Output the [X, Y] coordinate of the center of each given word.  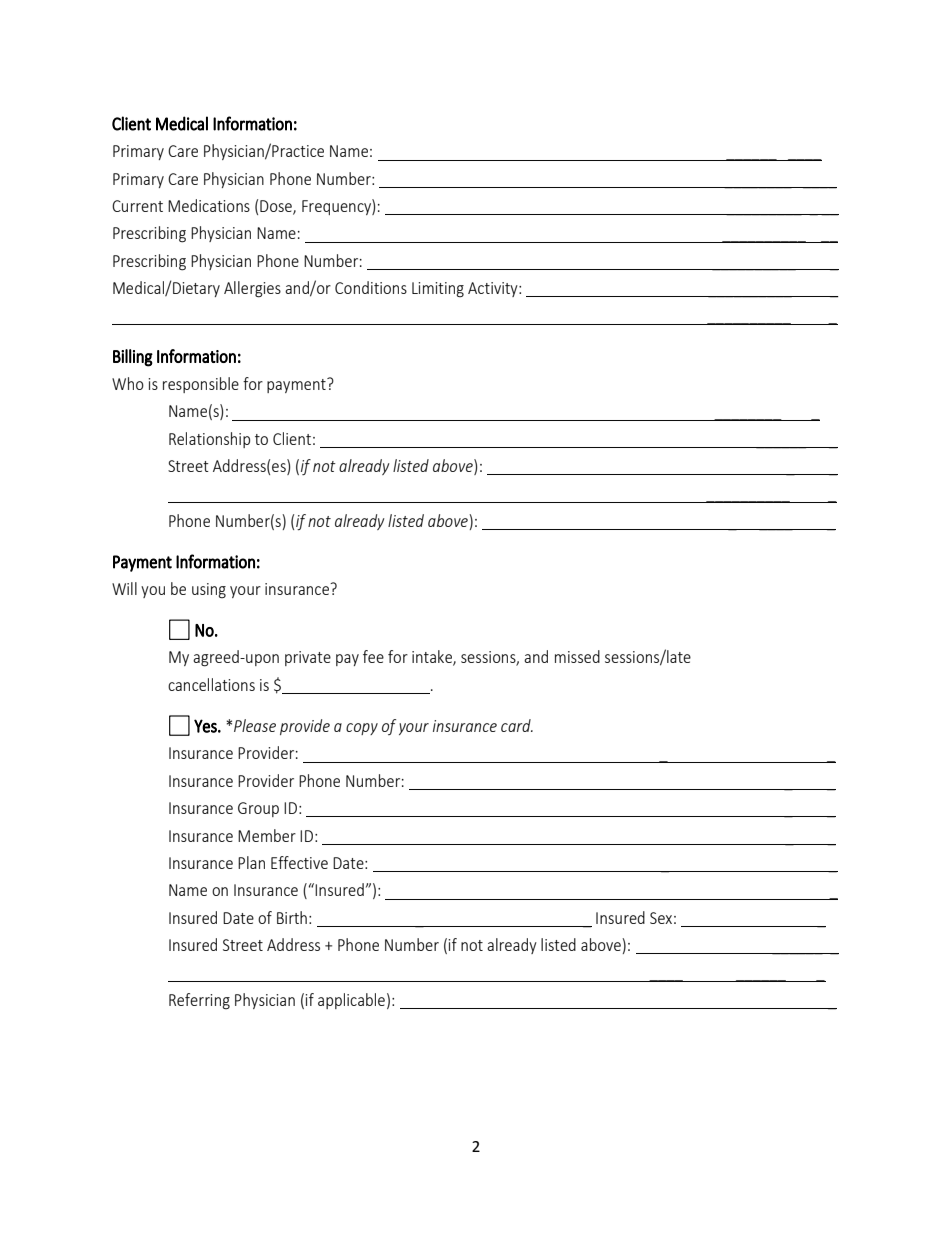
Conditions [371, 287]
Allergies [252, 289]
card [517, 725]
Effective [299, 862]
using [209, 591]
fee [373, 656]
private [308, 658]
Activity [494, 289]
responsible [201, 385]
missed [577, 656]
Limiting [438, 290]
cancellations [211, 684]
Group [258, 809]
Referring [199, 1001]
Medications [209, 205]
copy [362, 729]
